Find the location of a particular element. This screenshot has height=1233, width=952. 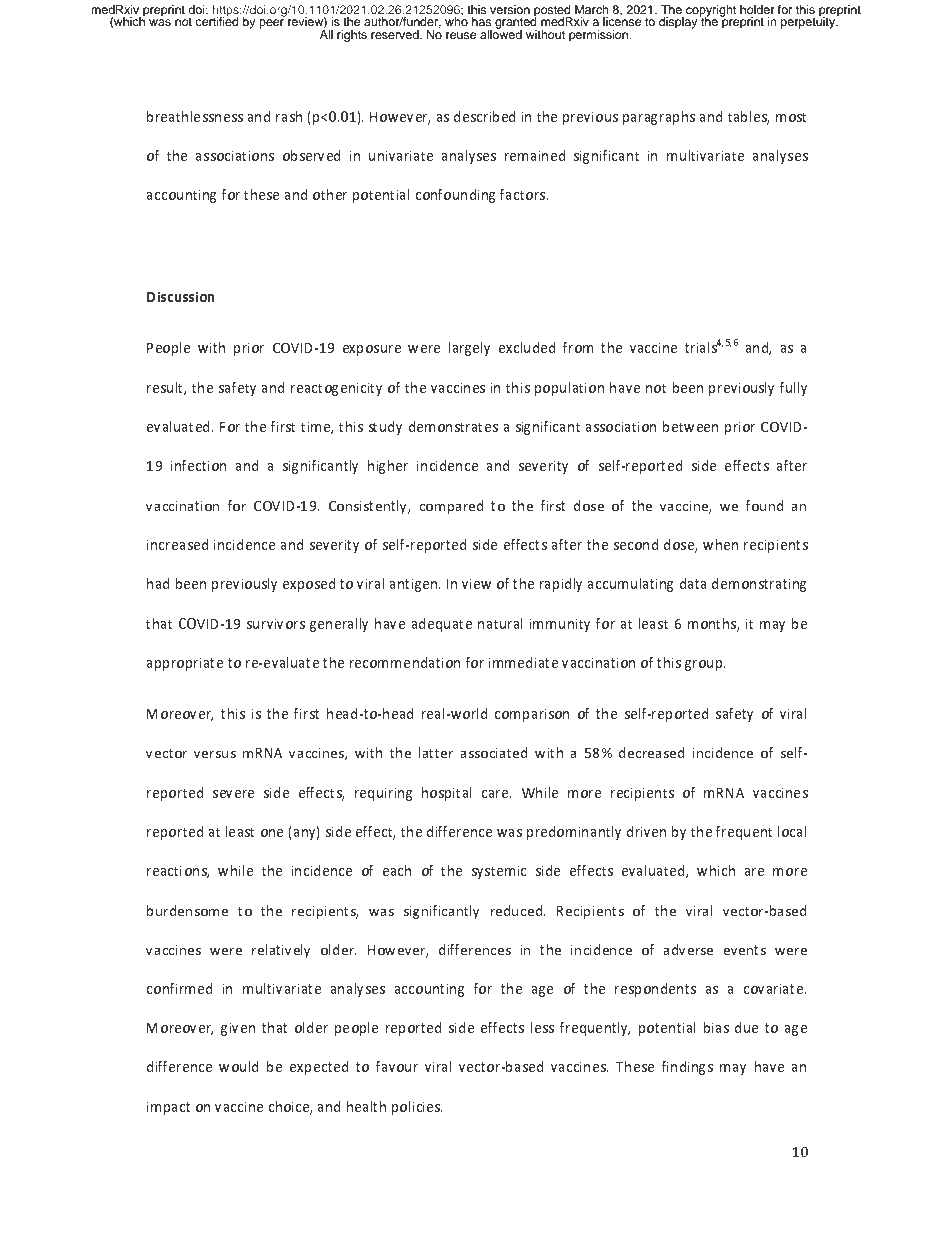

display is located at coordinates (679, 22).
